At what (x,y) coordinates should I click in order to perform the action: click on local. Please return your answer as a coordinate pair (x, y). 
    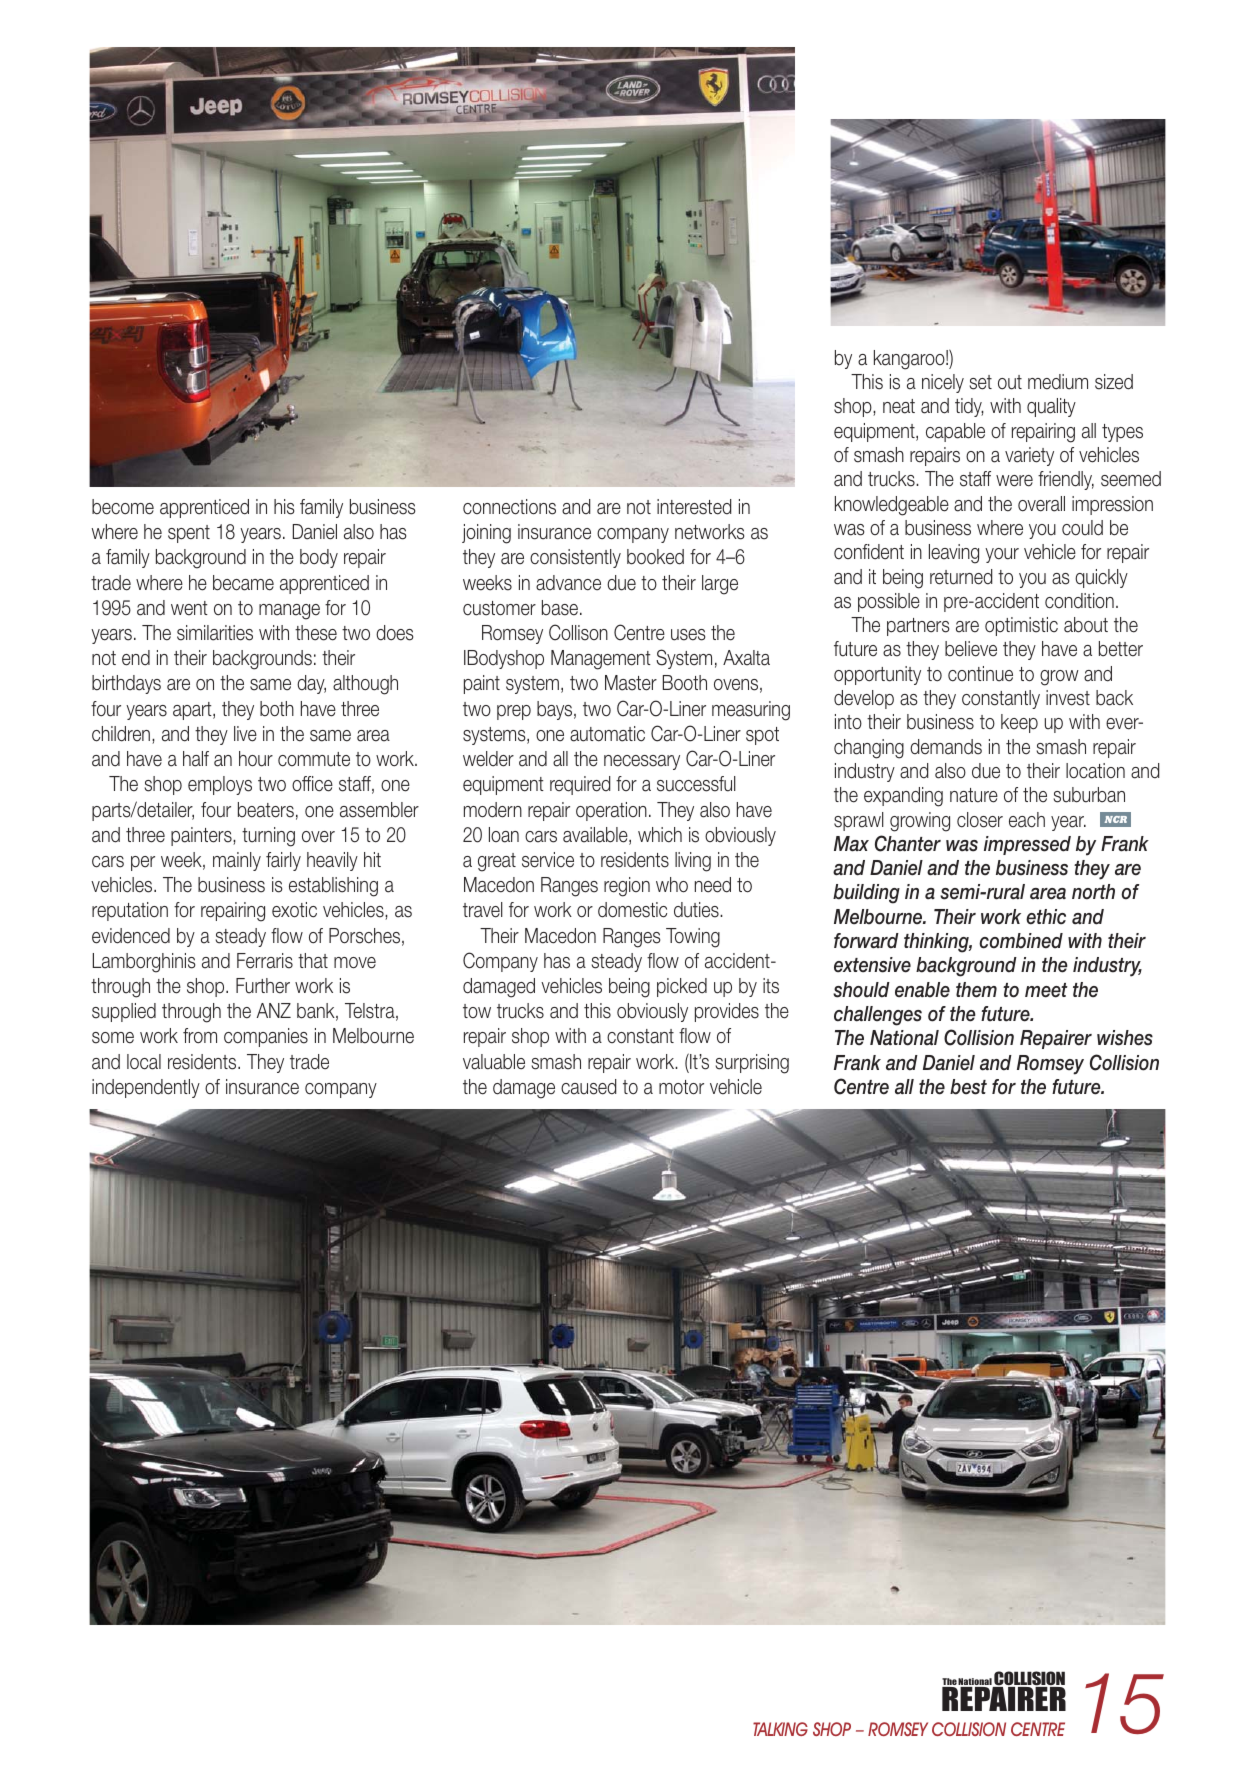
    Looking at the image, I should click on (144, 1062).
